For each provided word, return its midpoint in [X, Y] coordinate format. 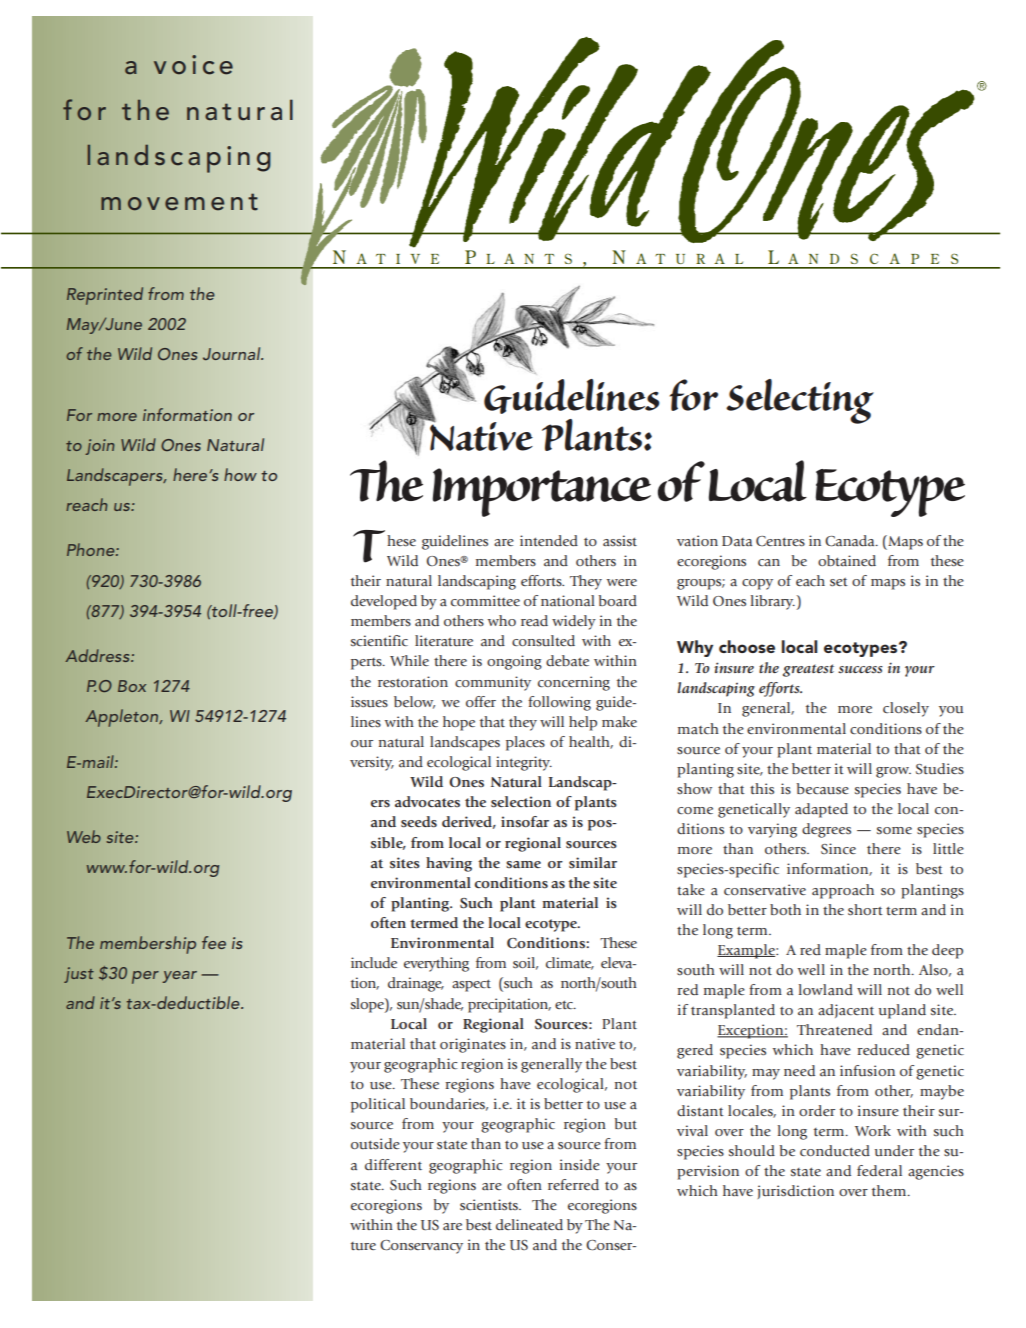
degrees [826, 830]
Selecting [800, 401]
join [99, 447]
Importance [542, 492]
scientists [490, 1204]
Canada [851, 541]
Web [84, 836]
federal [879, 1170]
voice [193, 65]
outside [375, 1144]
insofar [525, 821]
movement [179, 202]
